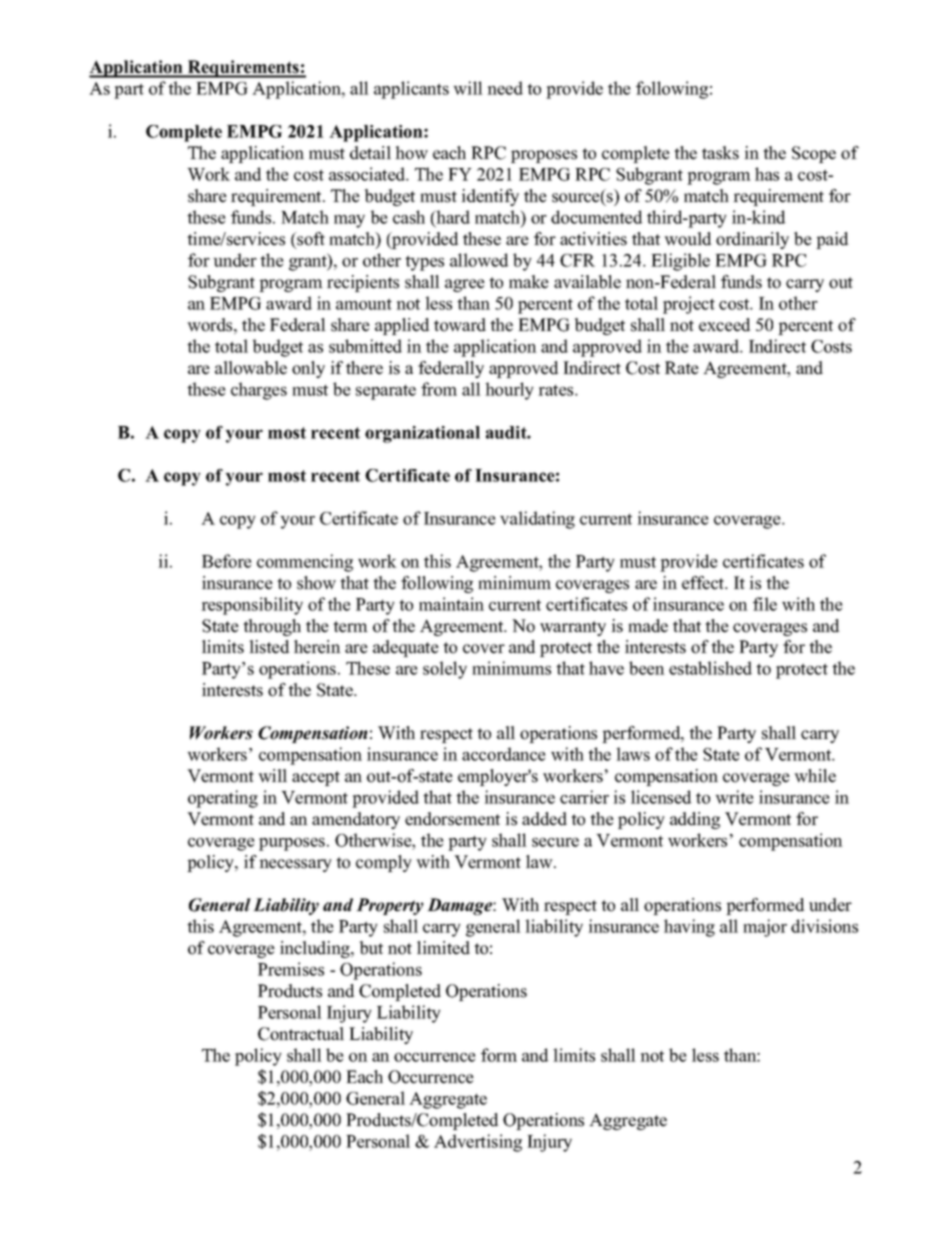  I want to click on Contractual, so click(301, 1034).
